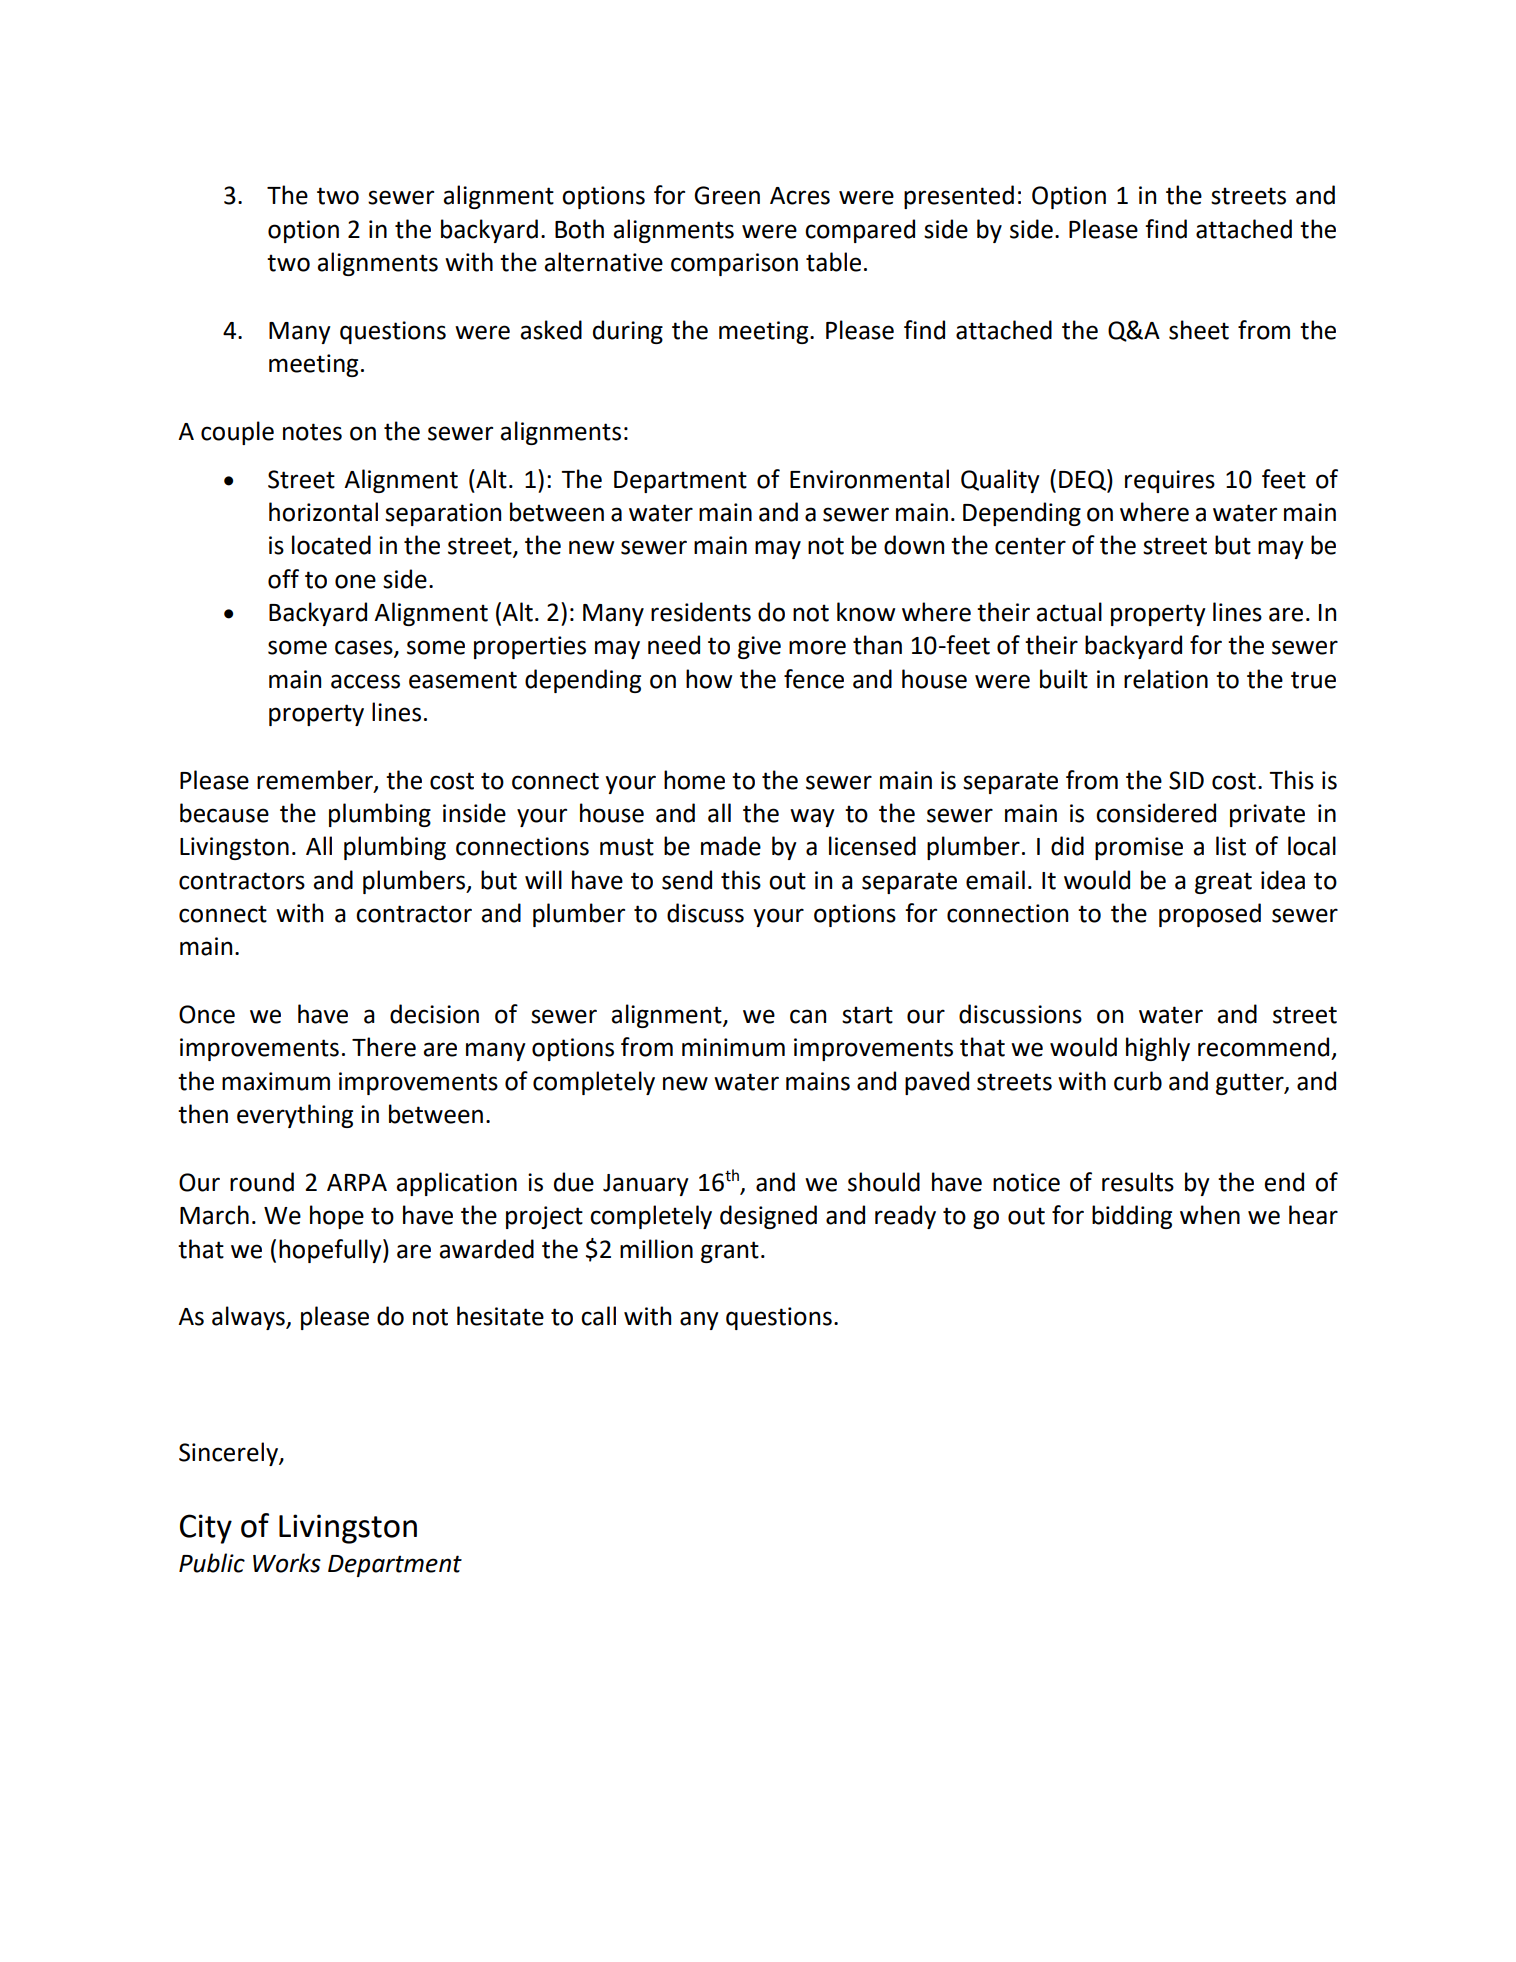 The height and width of the screenshot is (1962, 1516). I want to click on Both, so click(579, 229).
